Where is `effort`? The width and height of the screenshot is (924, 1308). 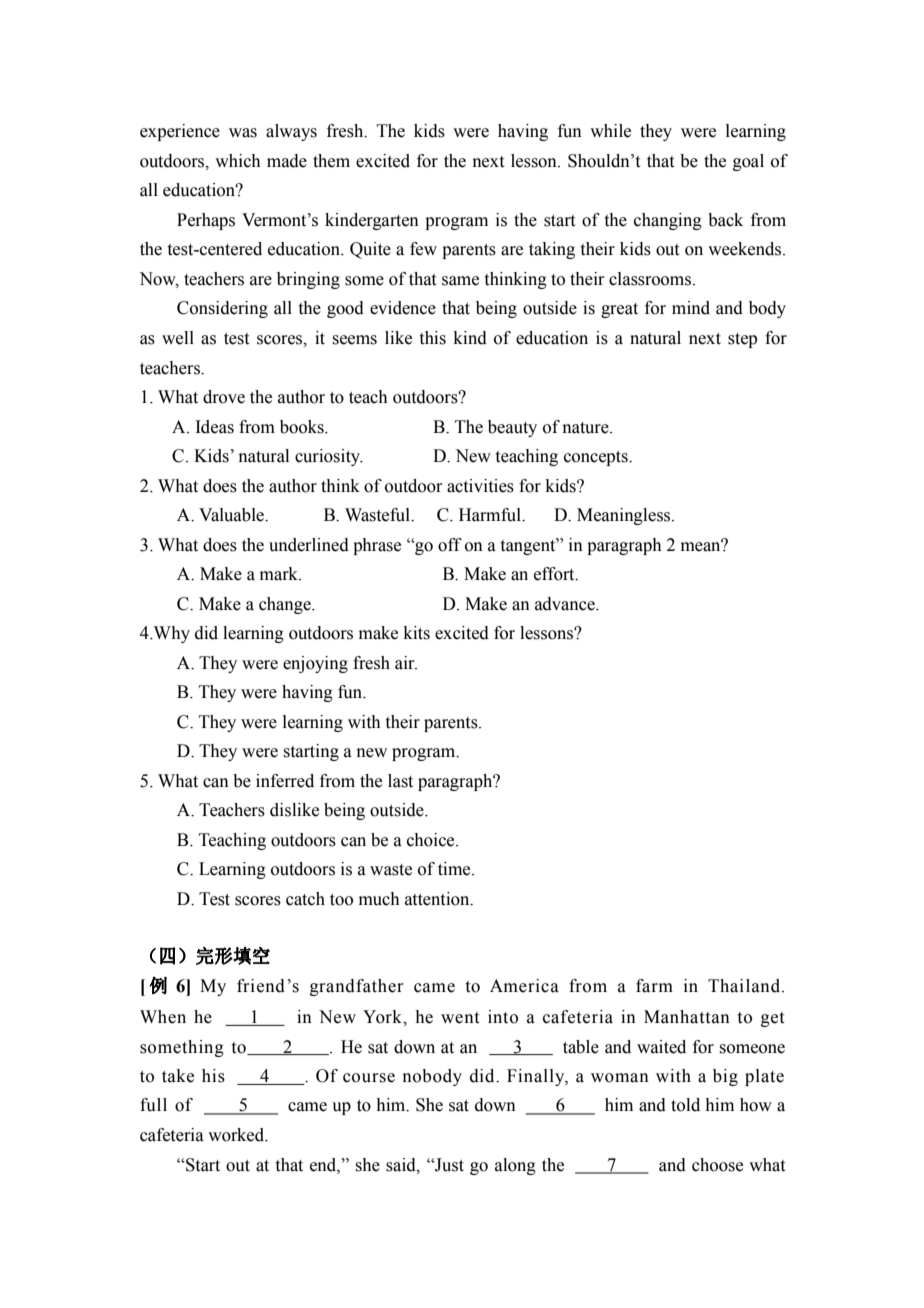
effort is located at coordinates (555, 574).
